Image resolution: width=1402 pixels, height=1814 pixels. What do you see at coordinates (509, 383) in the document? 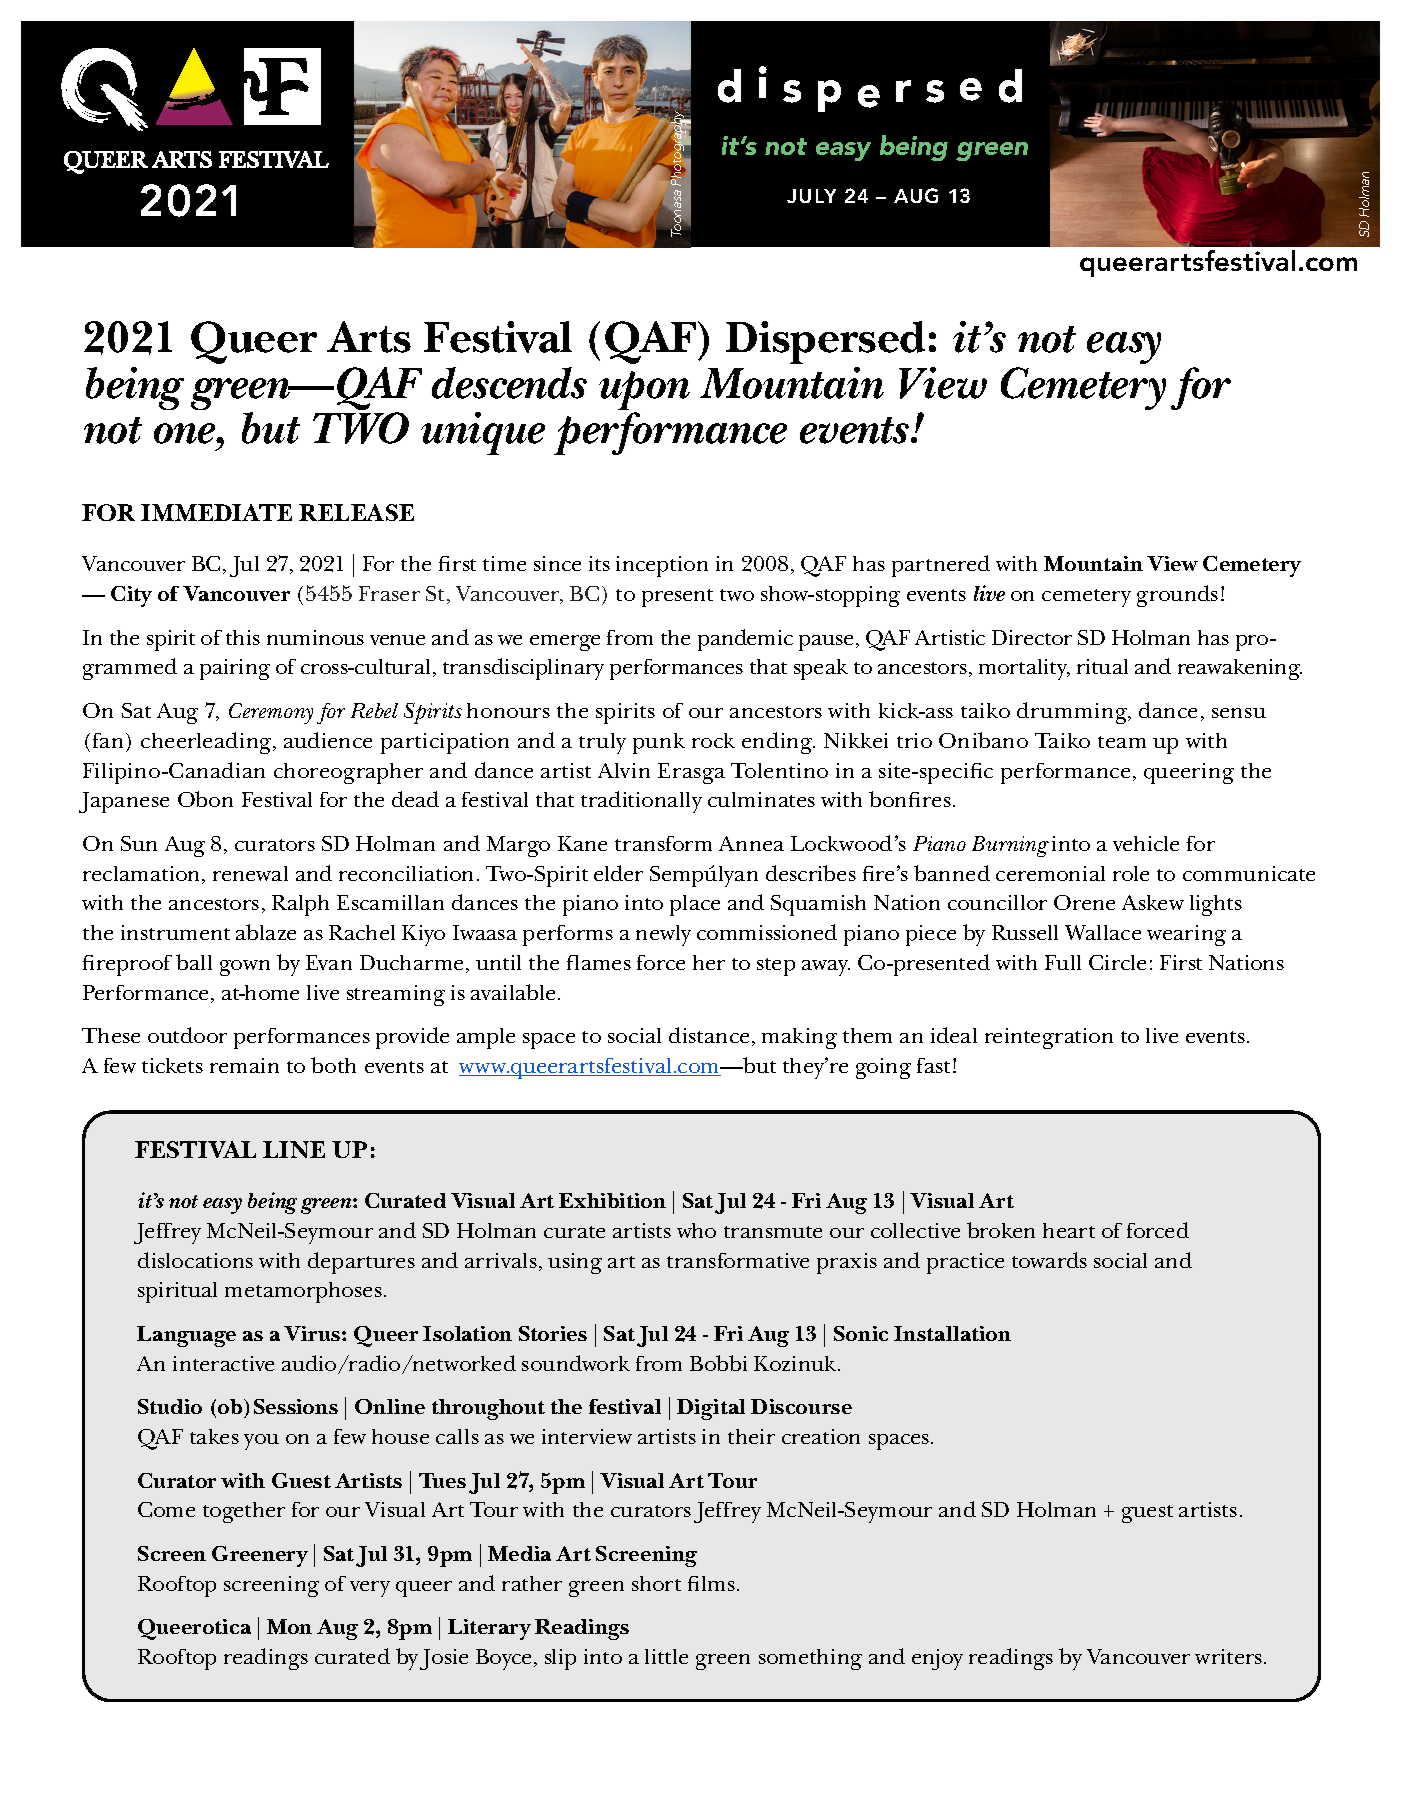
I see `descends` at bounding box center [509, 383].
